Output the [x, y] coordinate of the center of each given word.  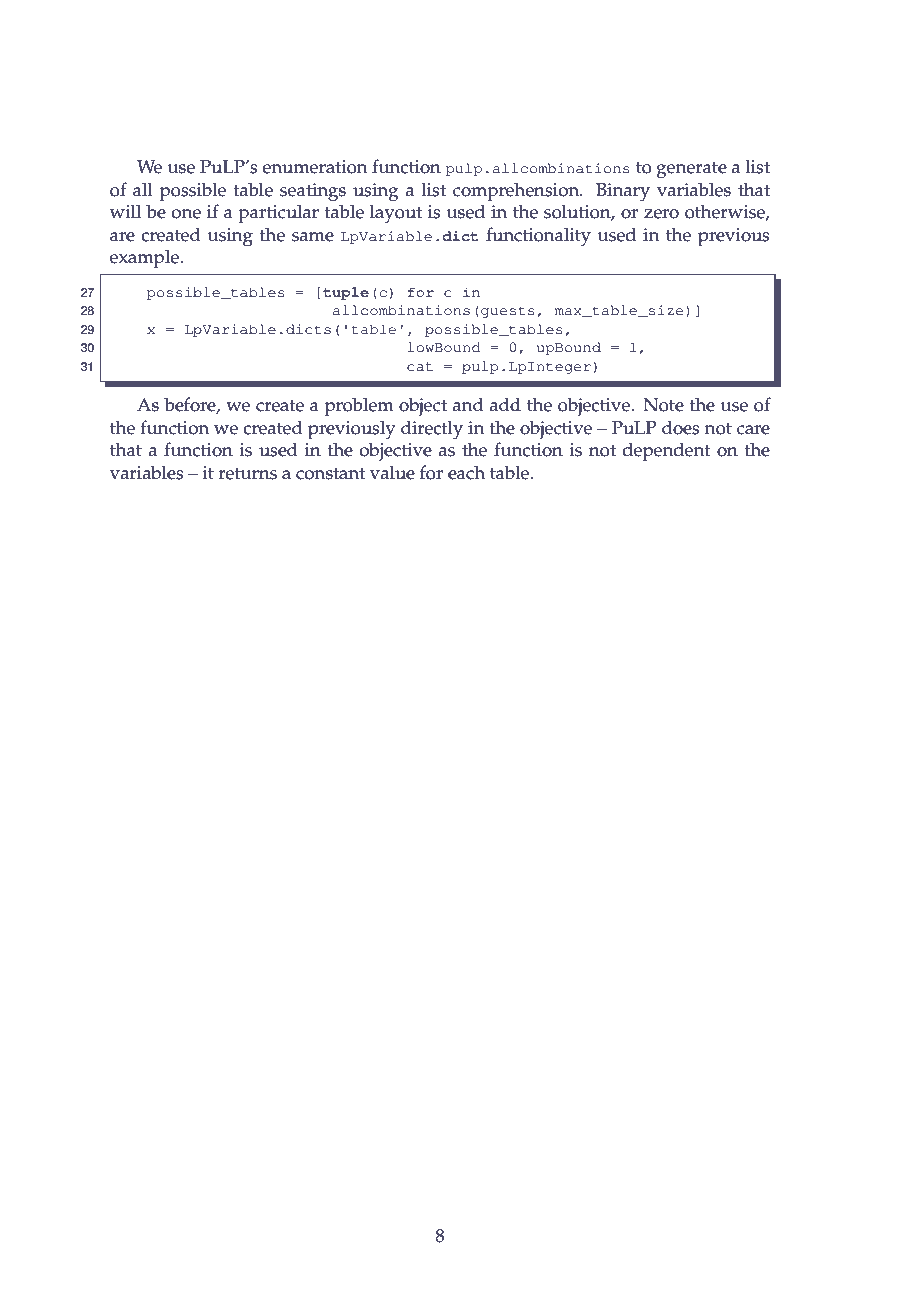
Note [663, 405]
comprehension [517, 192]
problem [359, 407]
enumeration [314, 167]
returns [248, 473]
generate [692, 170]
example [145, 259]
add [505, 404]
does [681, 427]
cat [420, 367]
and [468, 404]
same [313, 237]
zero [661, 214]
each [466, 472]
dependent [667, 452]
